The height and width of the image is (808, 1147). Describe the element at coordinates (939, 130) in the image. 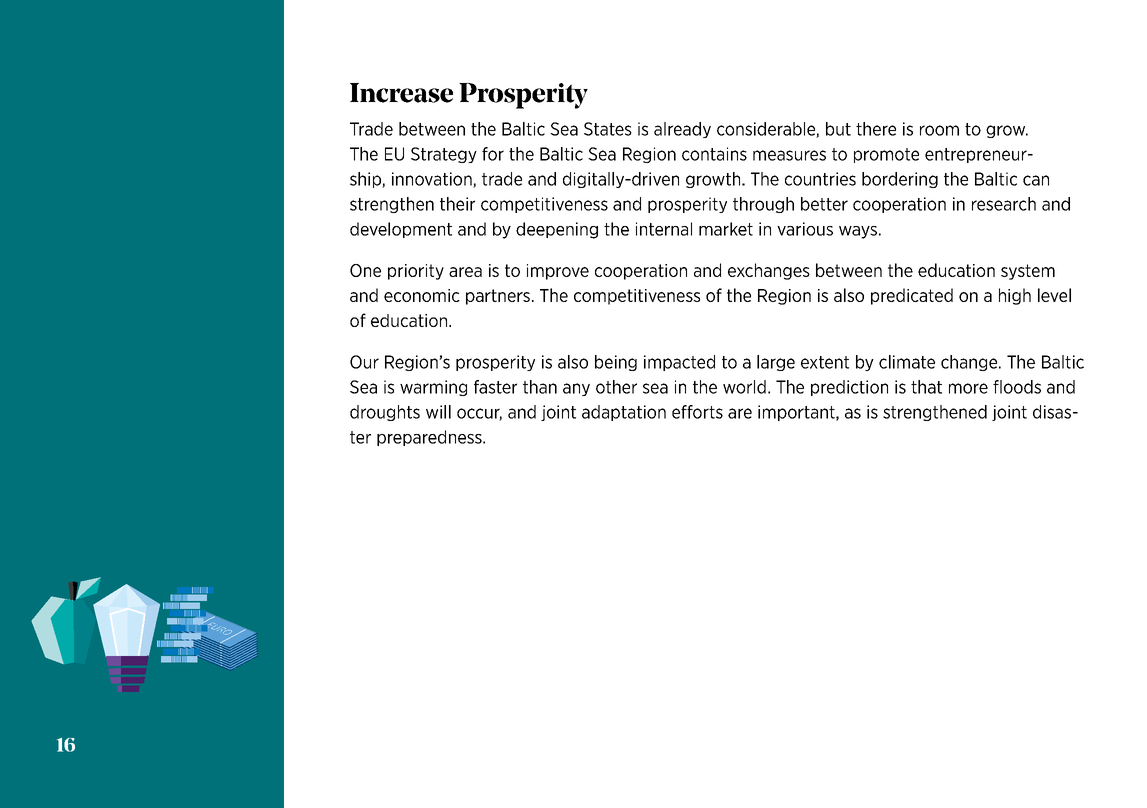

I see `room` at that location.
